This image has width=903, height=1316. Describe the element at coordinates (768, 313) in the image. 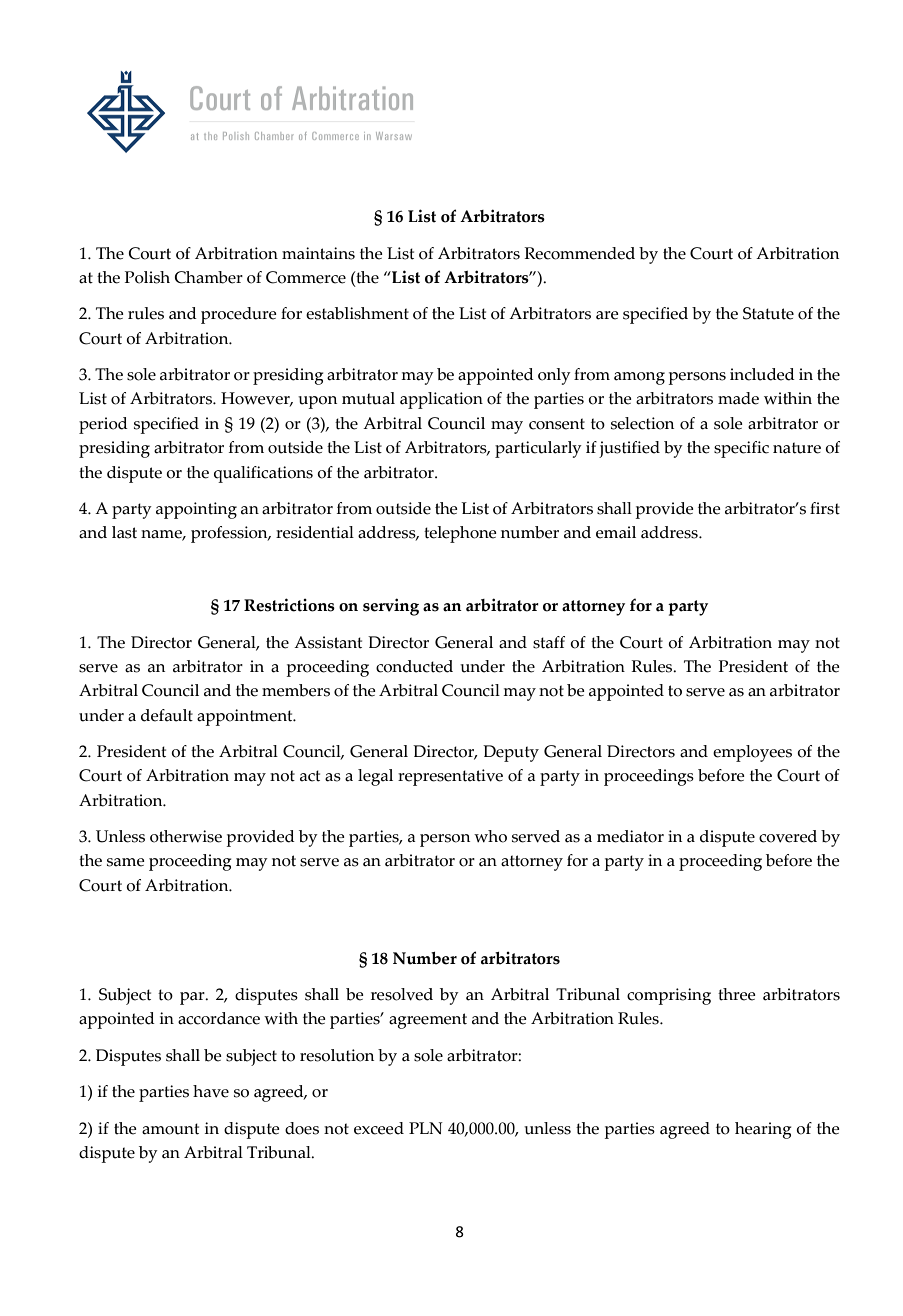

I see `Statute` at that location.
